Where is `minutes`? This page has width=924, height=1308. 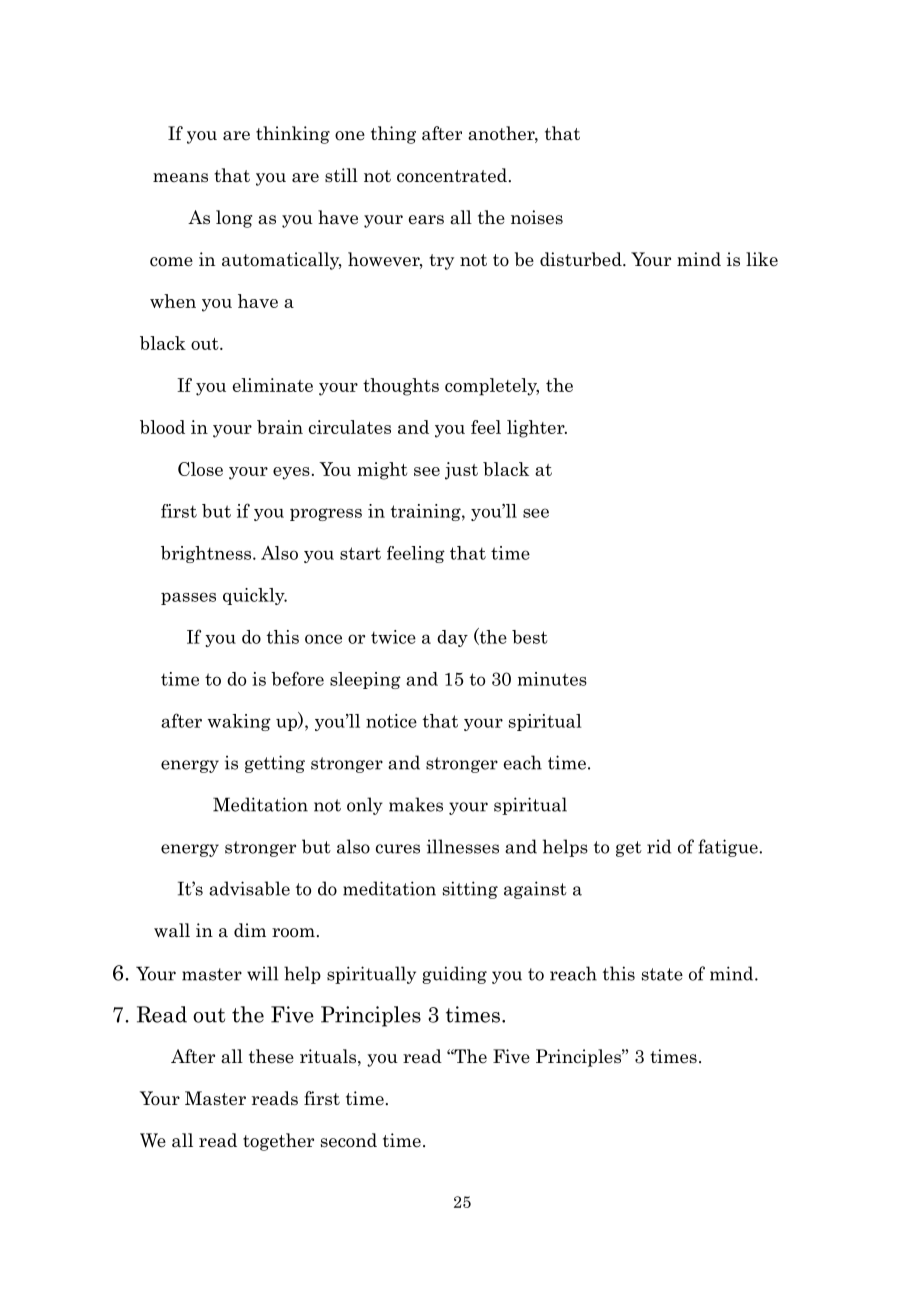 minutes is located at coordinates (552, 679).
